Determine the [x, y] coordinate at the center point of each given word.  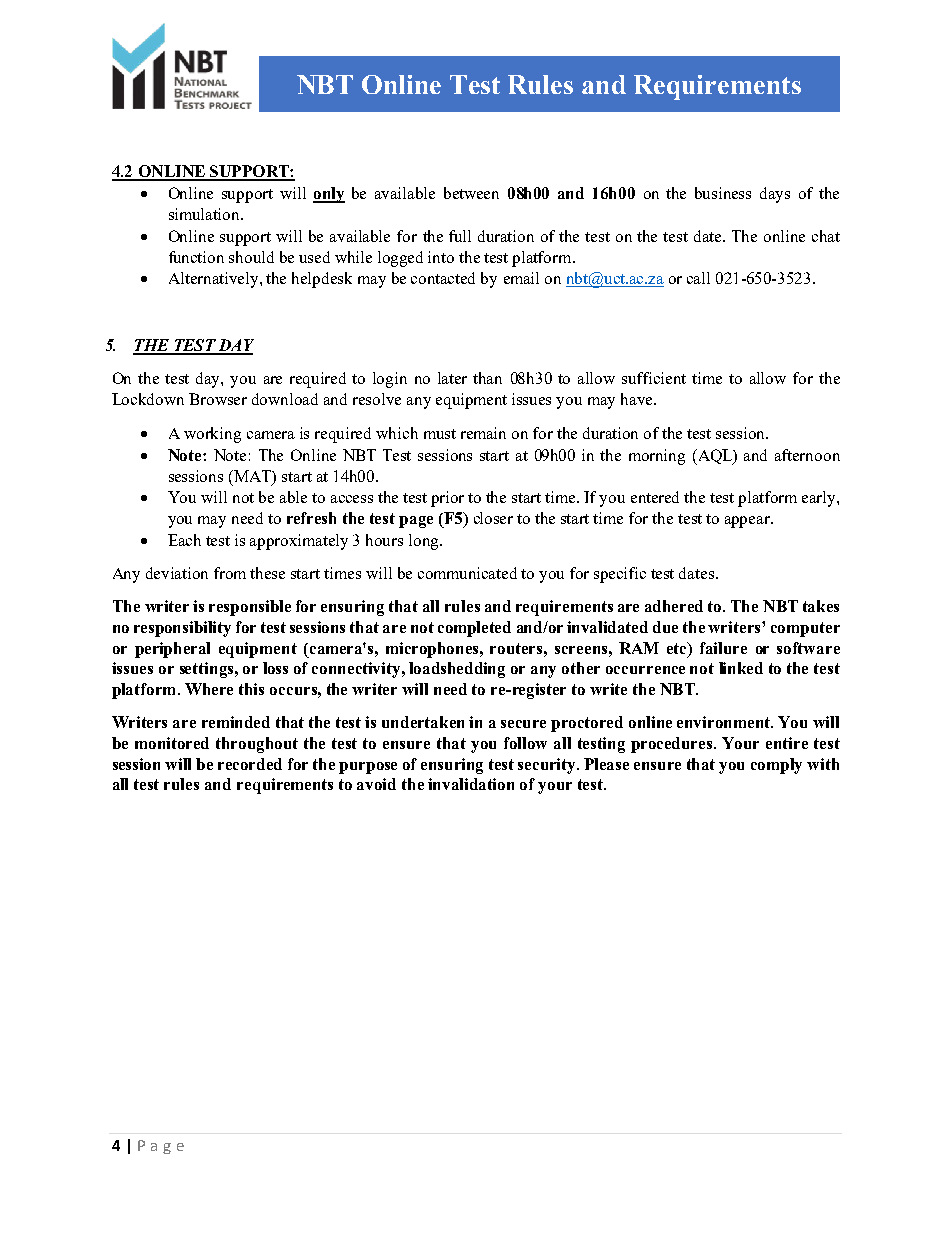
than [487, 378]
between [471, 193]
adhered [674, 606]
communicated [467, 573]
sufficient [654, 378]
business [723, 193]
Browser [218, 399]
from [230, 573]
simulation [206, 214]
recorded [250, 764]
